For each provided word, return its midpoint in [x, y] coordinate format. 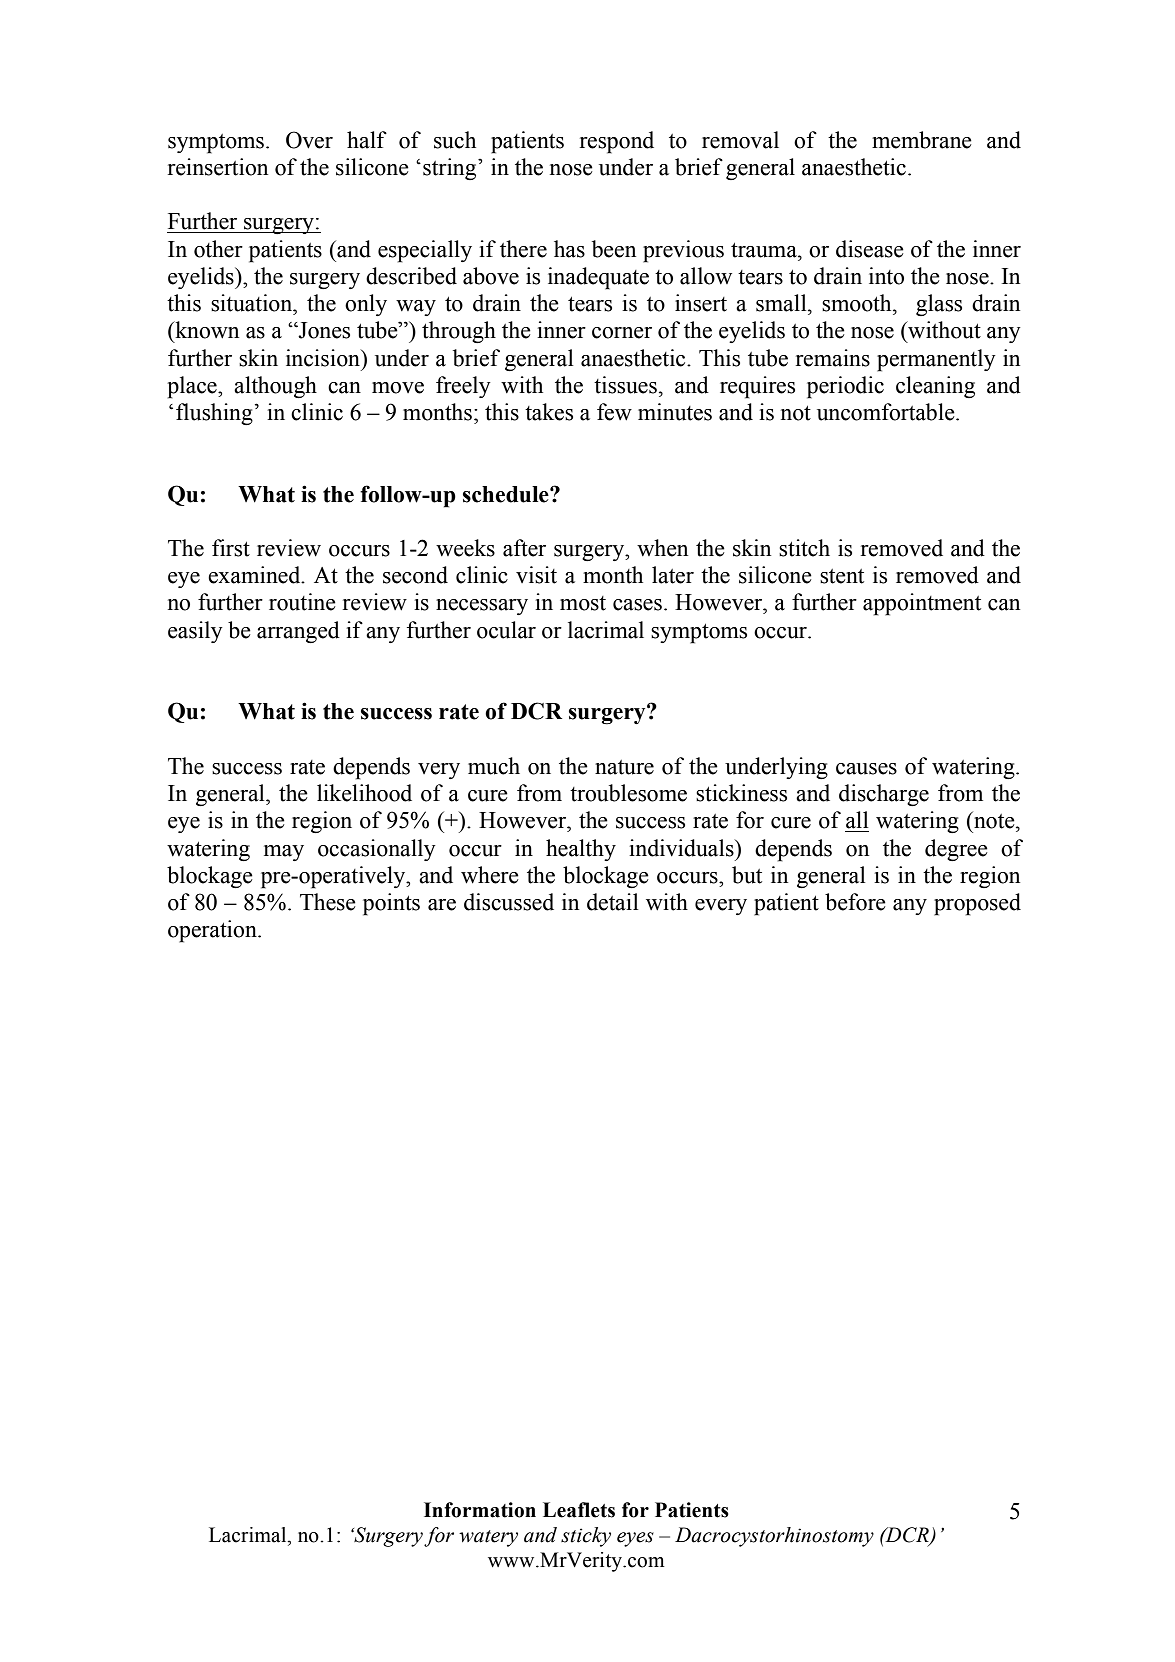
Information [480, 1510]
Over [309, 140]
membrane [922, 140]
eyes [635, 1539]
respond [617, 142]
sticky [586, 1537]
